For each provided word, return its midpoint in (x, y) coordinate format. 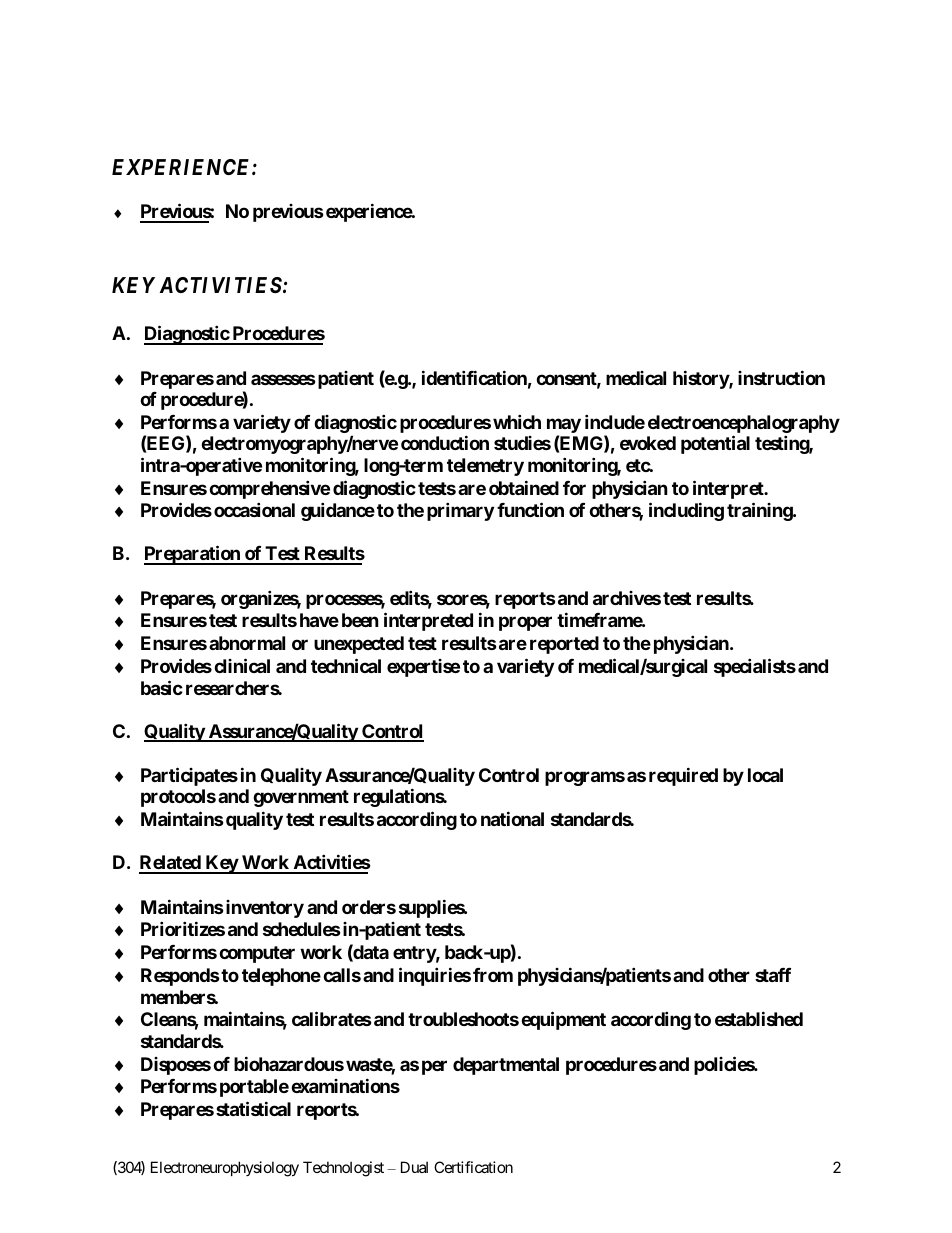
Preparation (193, 555)
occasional (254, 510)
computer (257, 954)
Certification (473, 1167)
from (493, 975)
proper (525, 624)
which (517, 421)
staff (773, 975)
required (683, 776)
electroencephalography (744, 425)
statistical (253, 1108)
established (759, 1019)
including (686, 512)
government (301, 798)
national (512, 818)
